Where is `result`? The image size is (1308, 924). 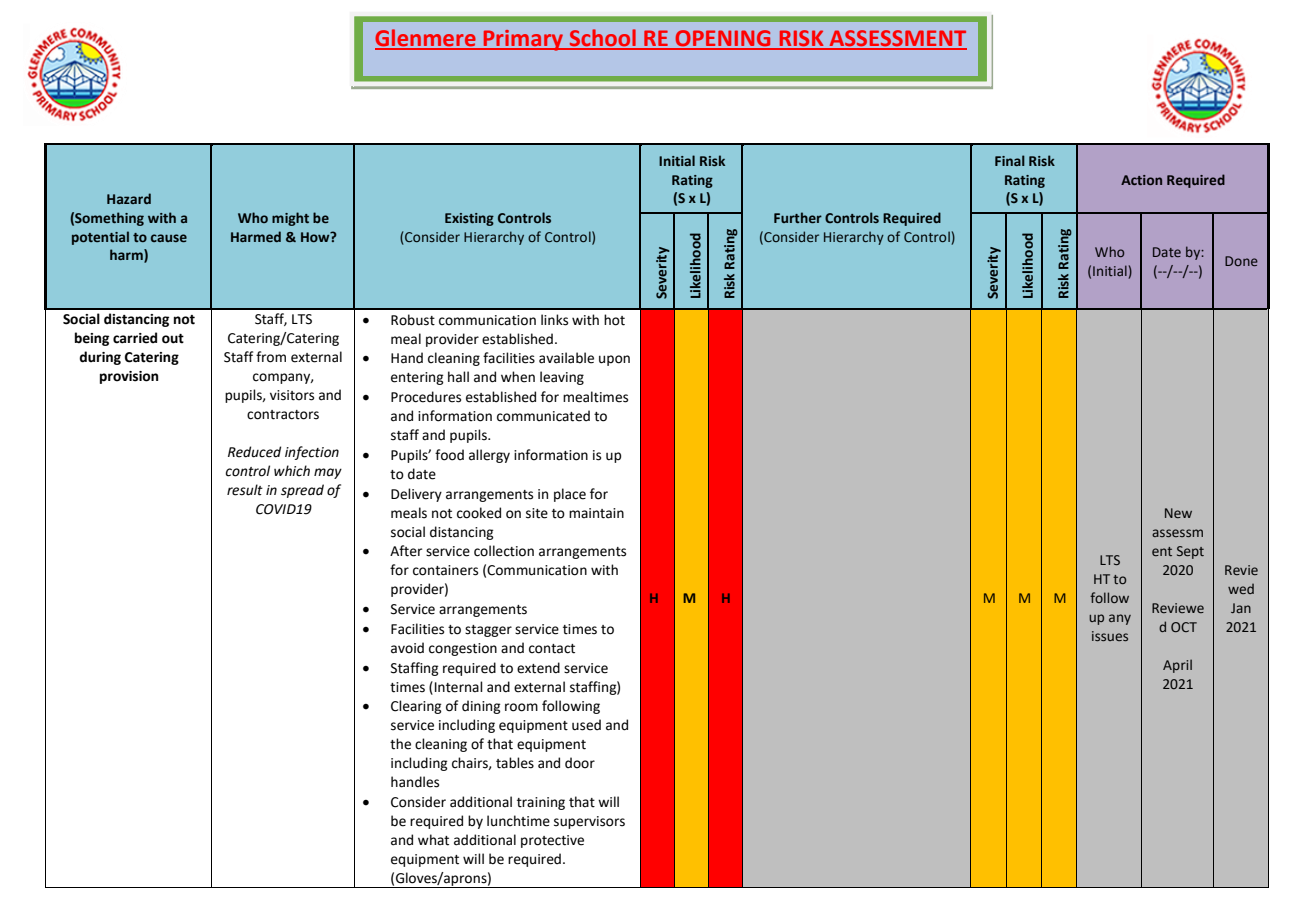 result is located at coordinates (245, 490).
